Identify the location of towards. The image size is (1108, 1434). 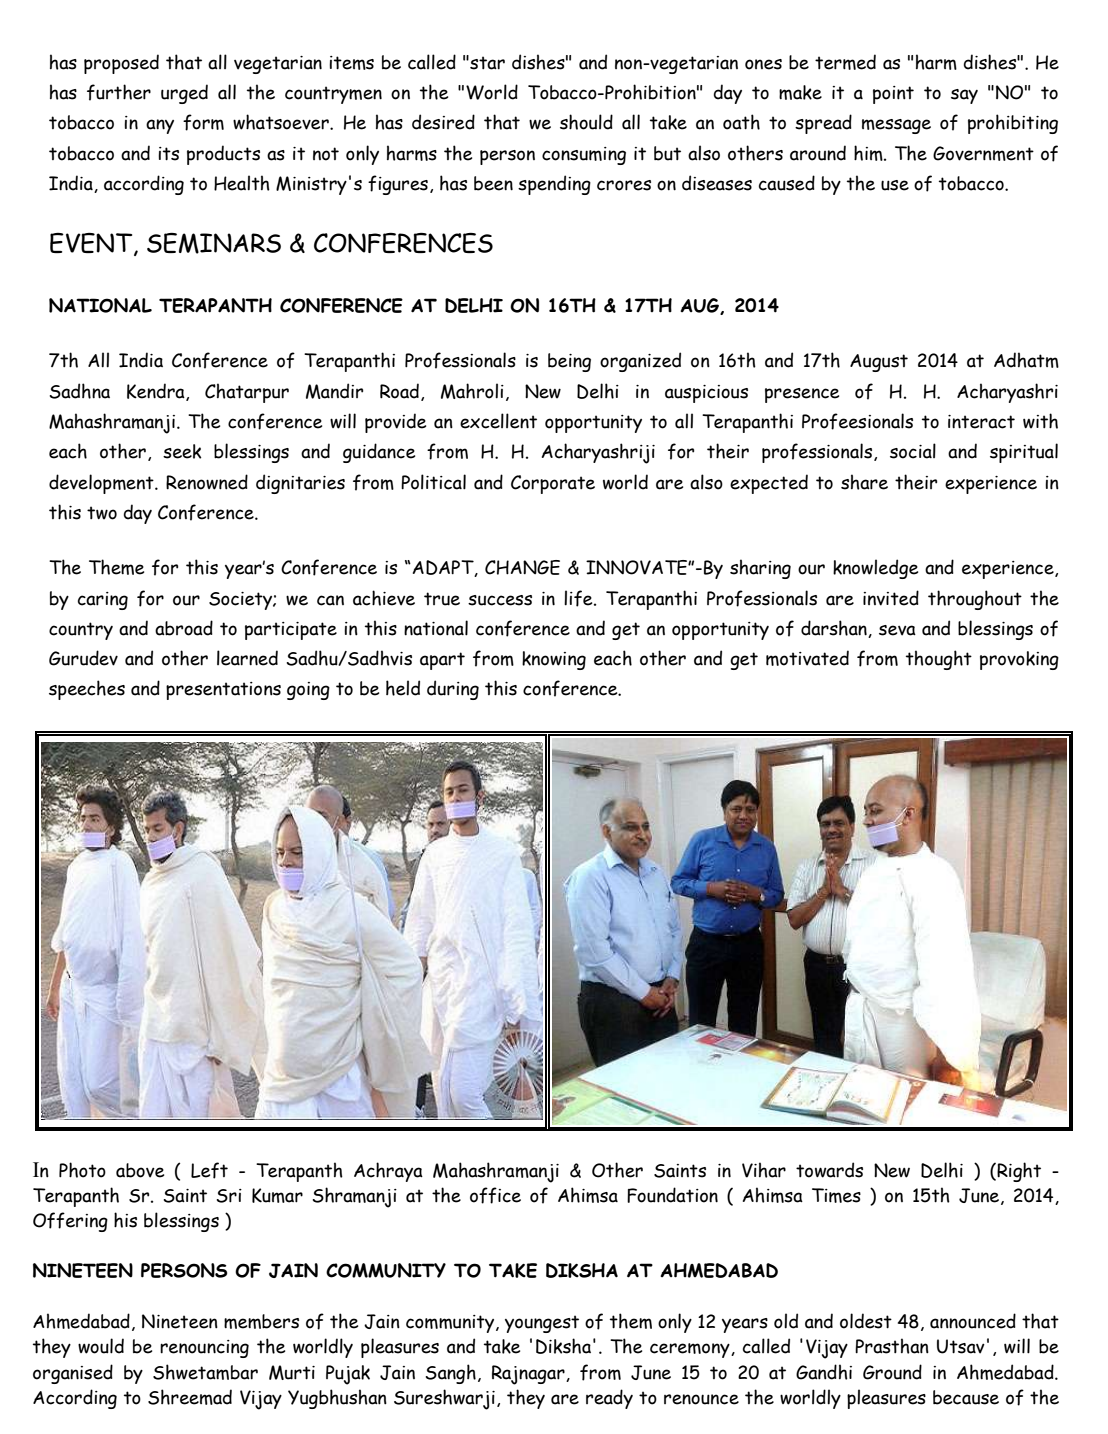
(829, 1170).
